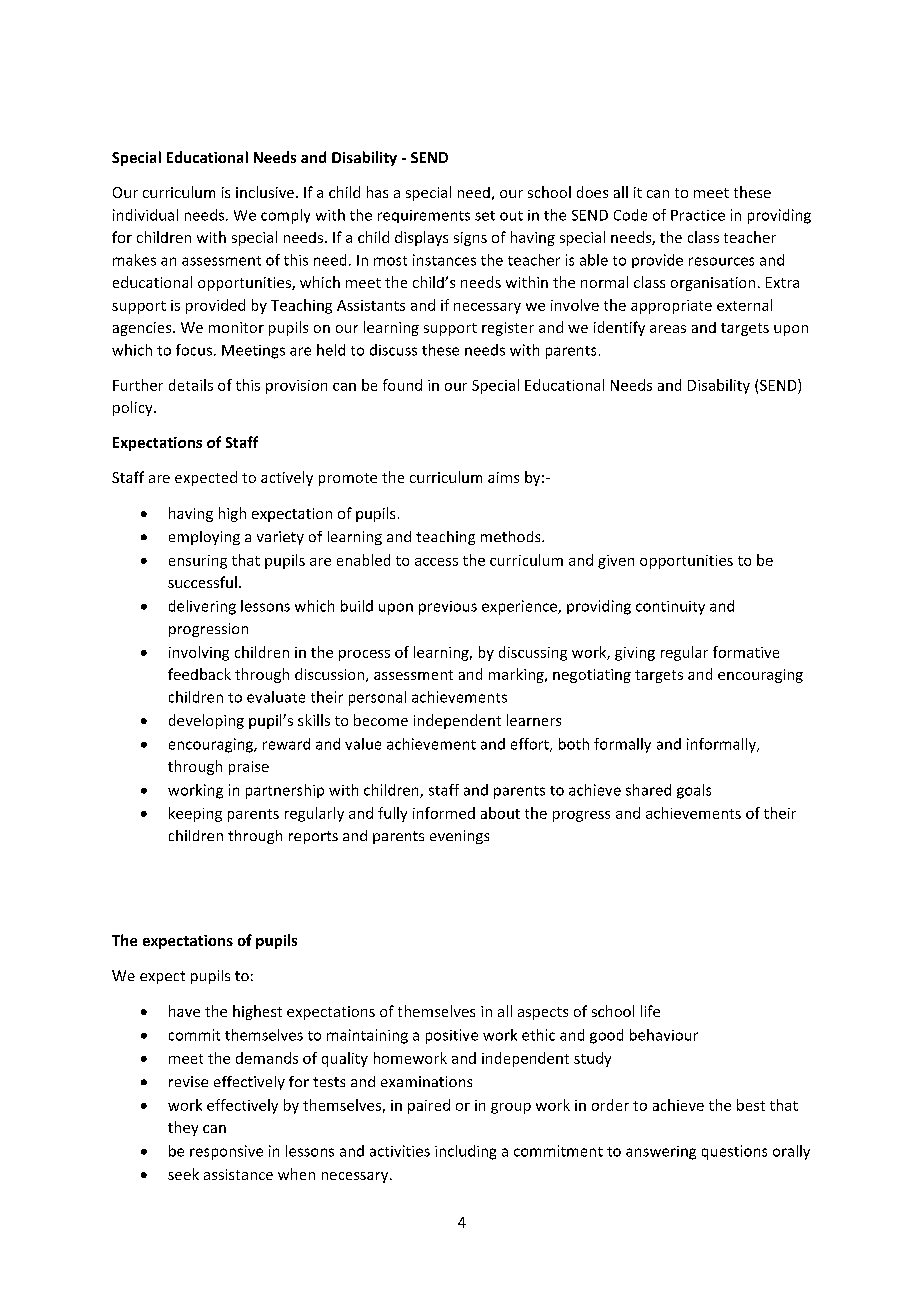 The image size is (924, 1308). What do you see at coordinates (265, 192) in the document?
I see `inclusive` at bounding box center [265, 192].
